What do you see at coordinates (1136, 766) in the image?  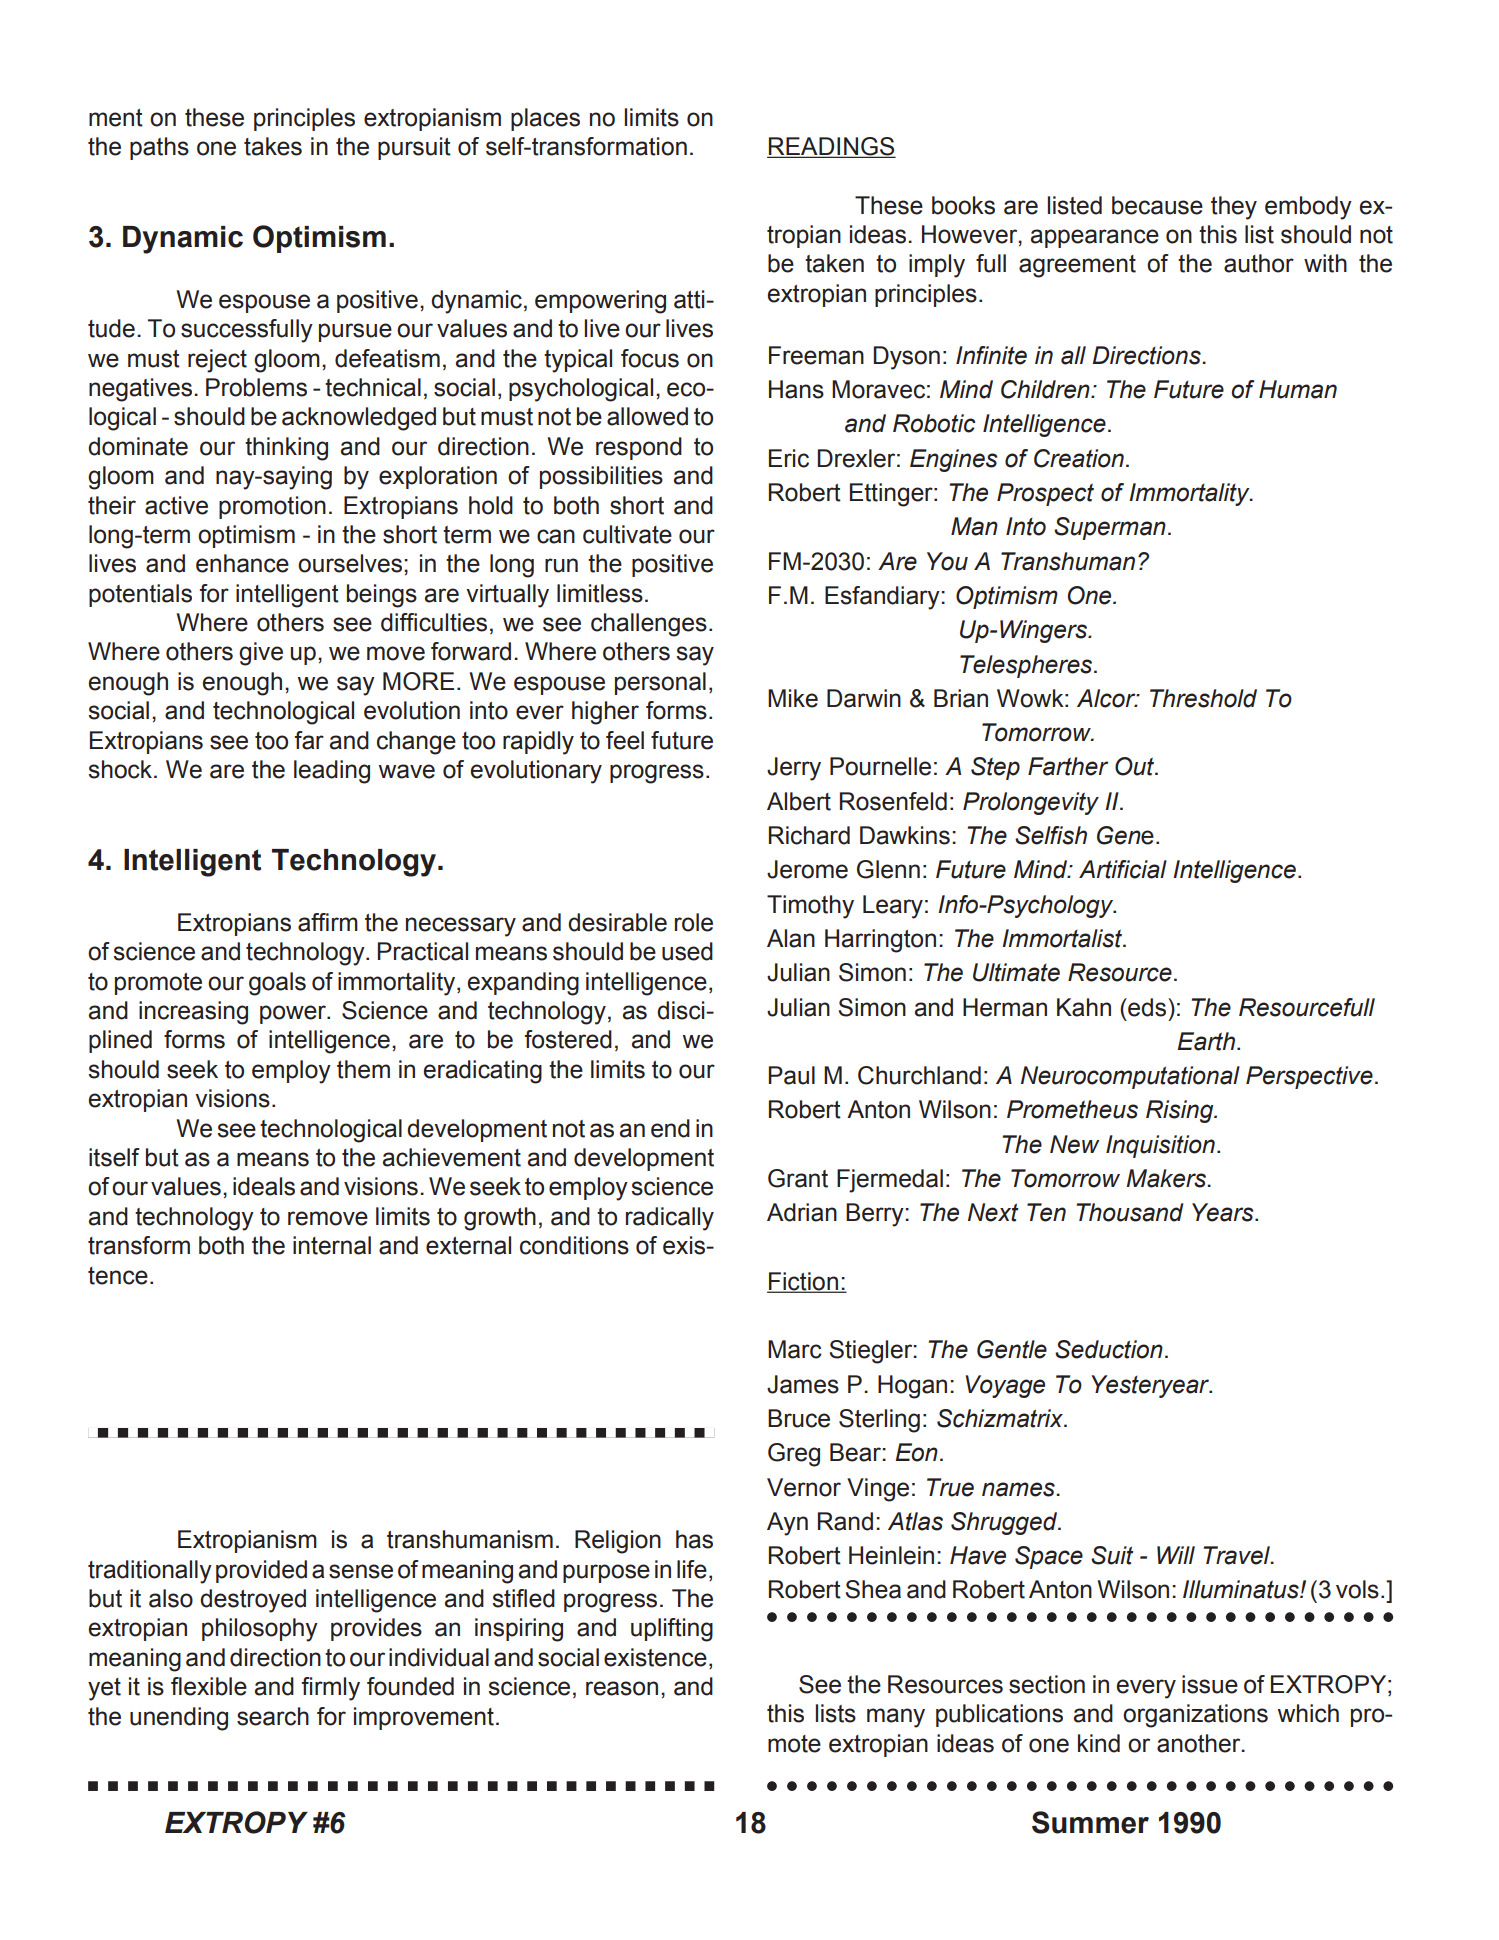 I see `Out` at bounding box center [1136, 766].
